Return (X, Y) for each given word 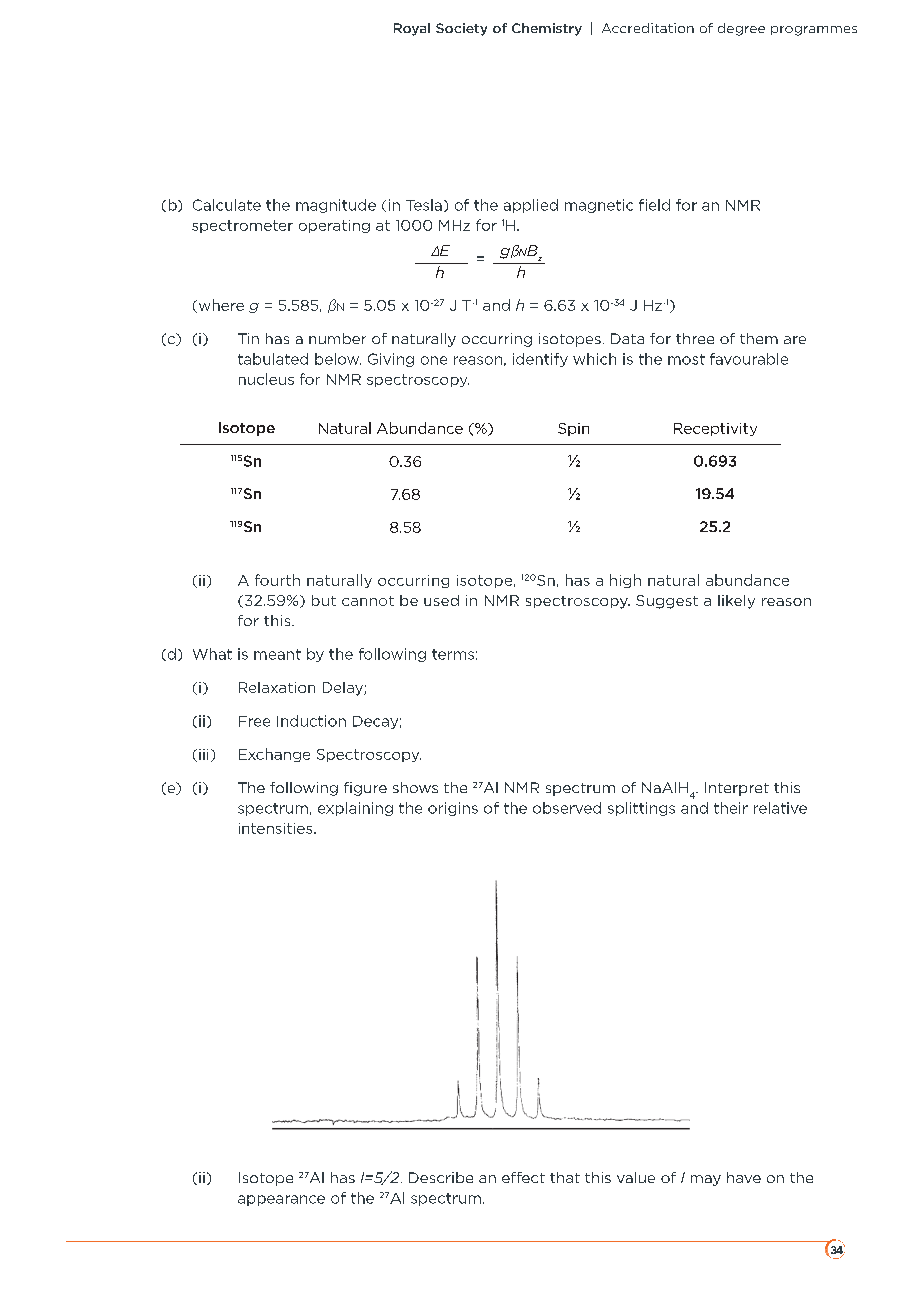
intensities (277, 828)
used (441, 600)
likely (736, 602)
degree (741, 29)
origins (453, 809)
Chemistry (547, 29)
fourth (277, 580)
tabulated (273, 359)
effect (523, 1177)
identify (540, 360)
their (731, 808)
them (759, 338)
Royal (412, 29)
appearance (281, 1200)
